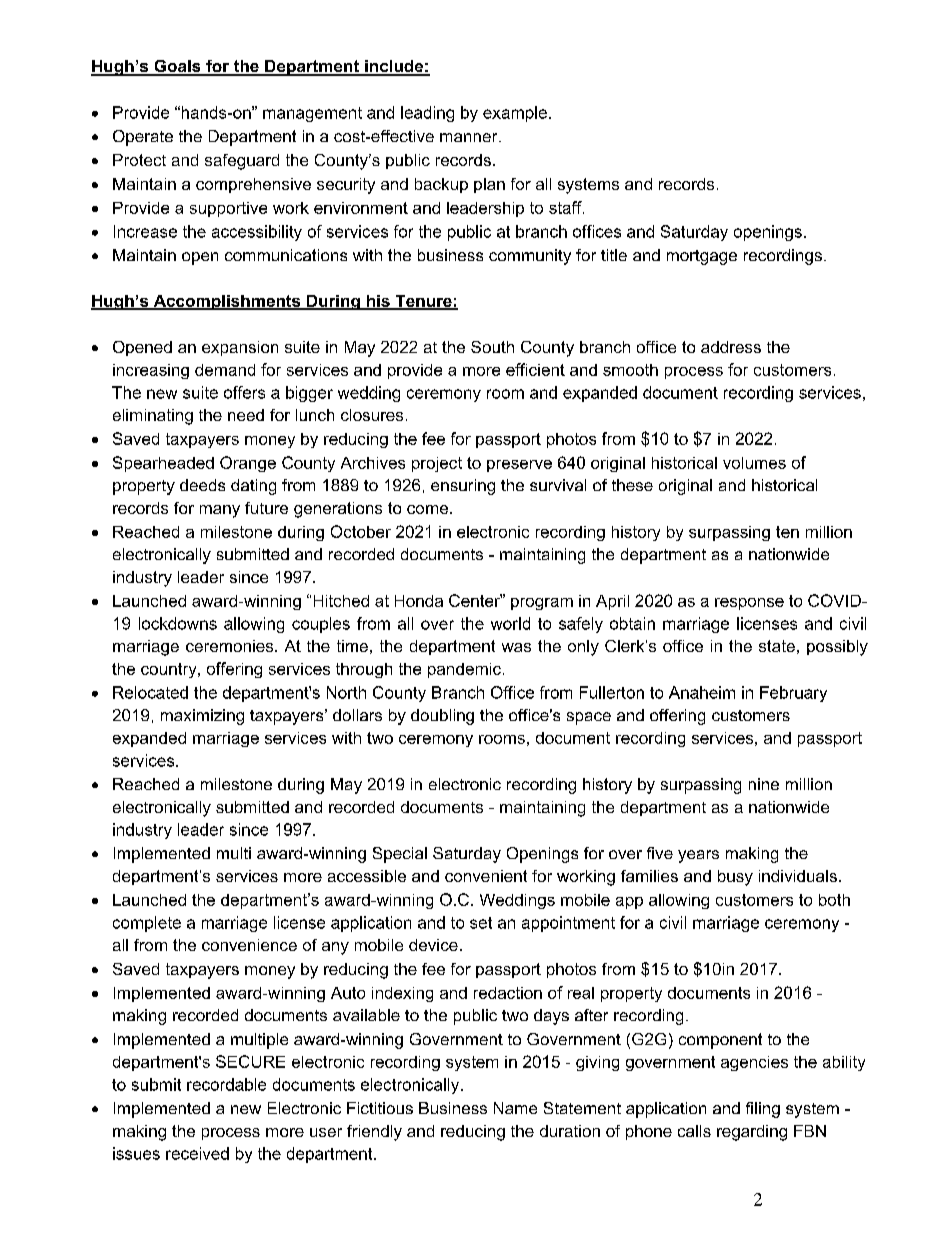 The width and height of the screenshot is (952, 1233). Describe the element at coordinates (515, 1108) in the screenshot. I see `Name` at that location.
